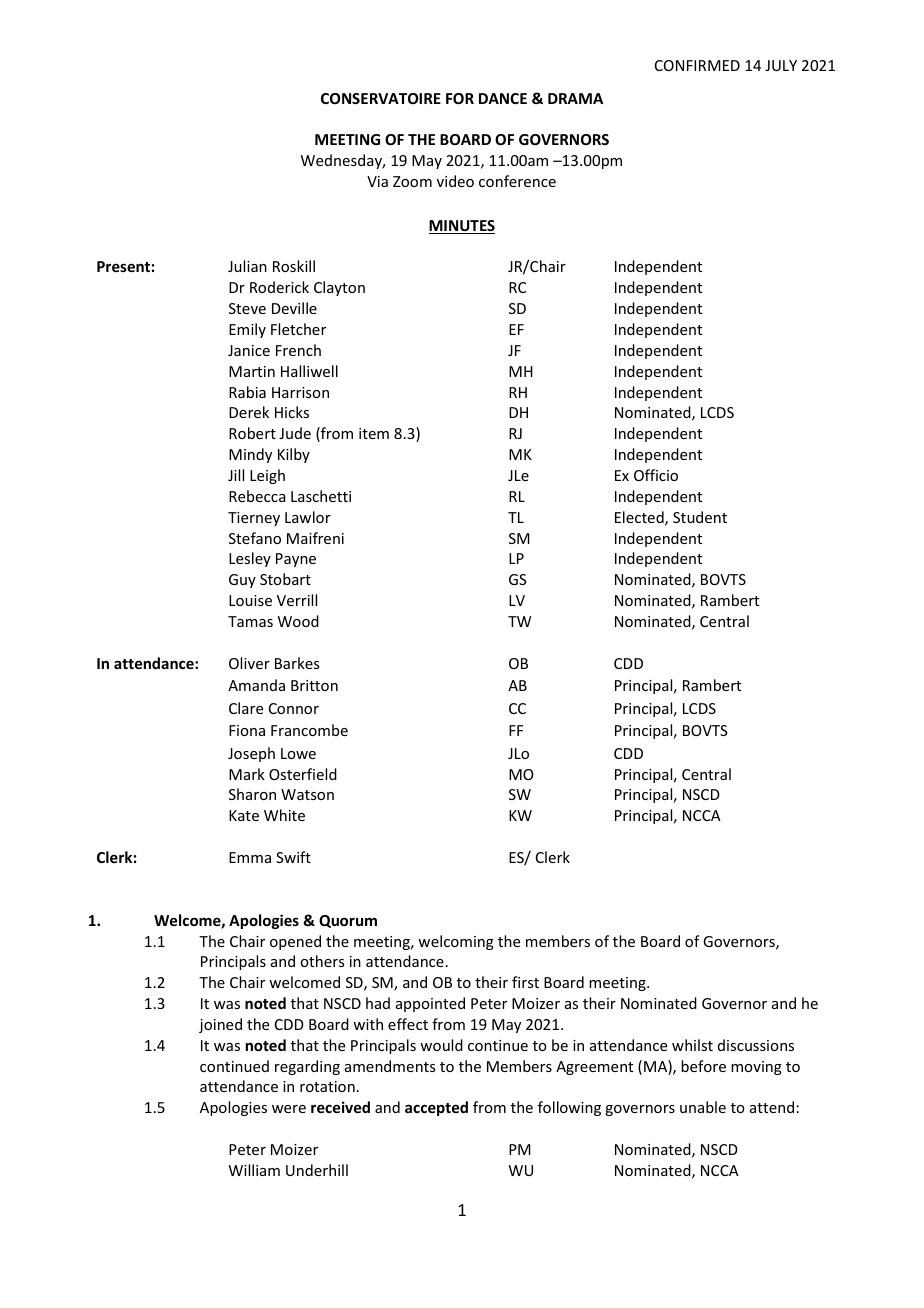 This screenshot has height=1308, width=924. What do you see at coordinates (462, 227) in the screenshot?
I see `MINUTES` at bounding box center [462, 227].
